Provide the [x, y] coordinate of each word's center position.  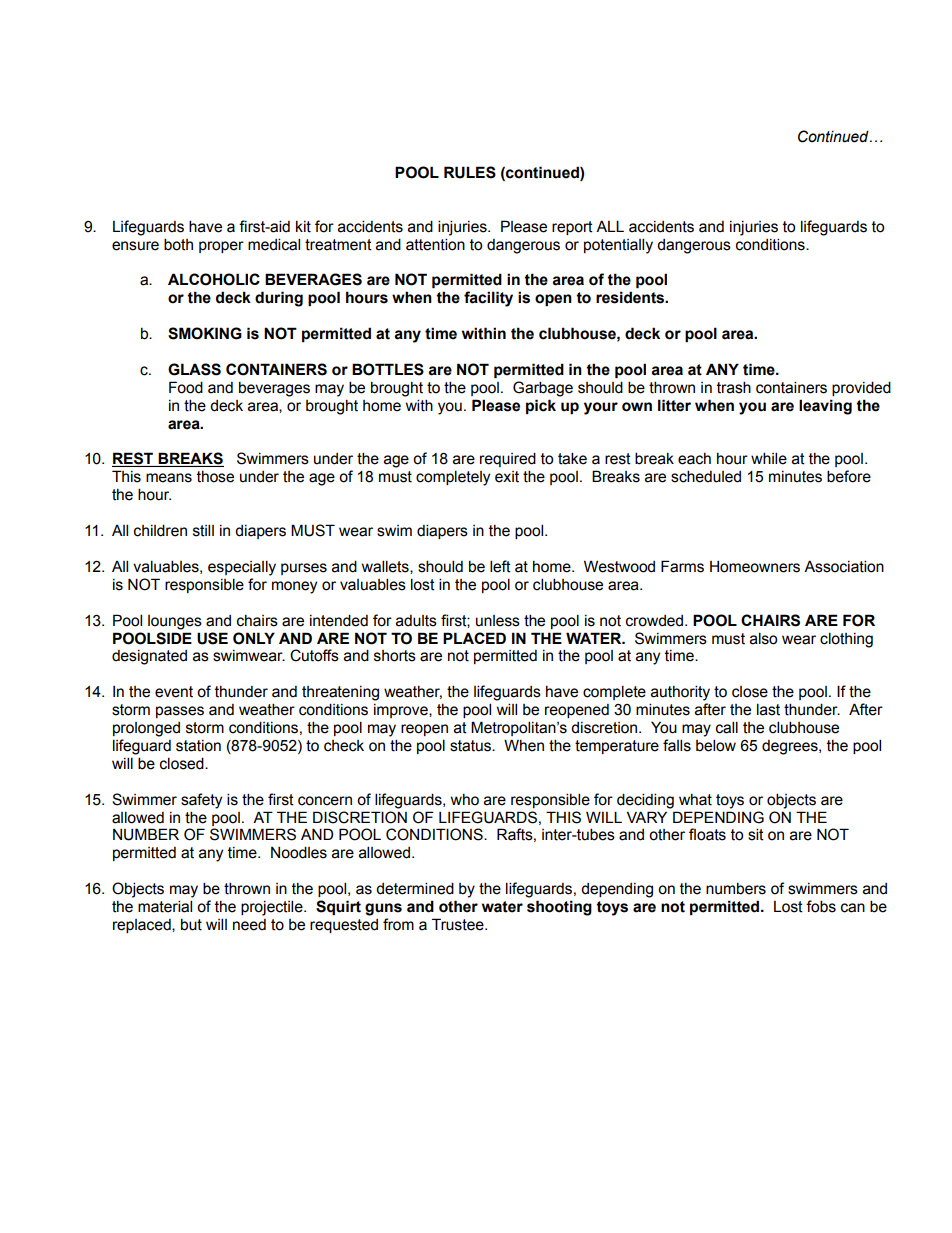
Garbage [543, 389]
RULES [470, 172]
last [768, 709]
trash [734, 387]
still [203, 530]
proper [221, 247]
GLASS [194, 369]
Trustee [459, 924]
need [249, 925]
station [198, 746]
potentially [618, 246]
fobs [821, 906]
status [471, 746]
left [500, 566]
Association [844, 566]
